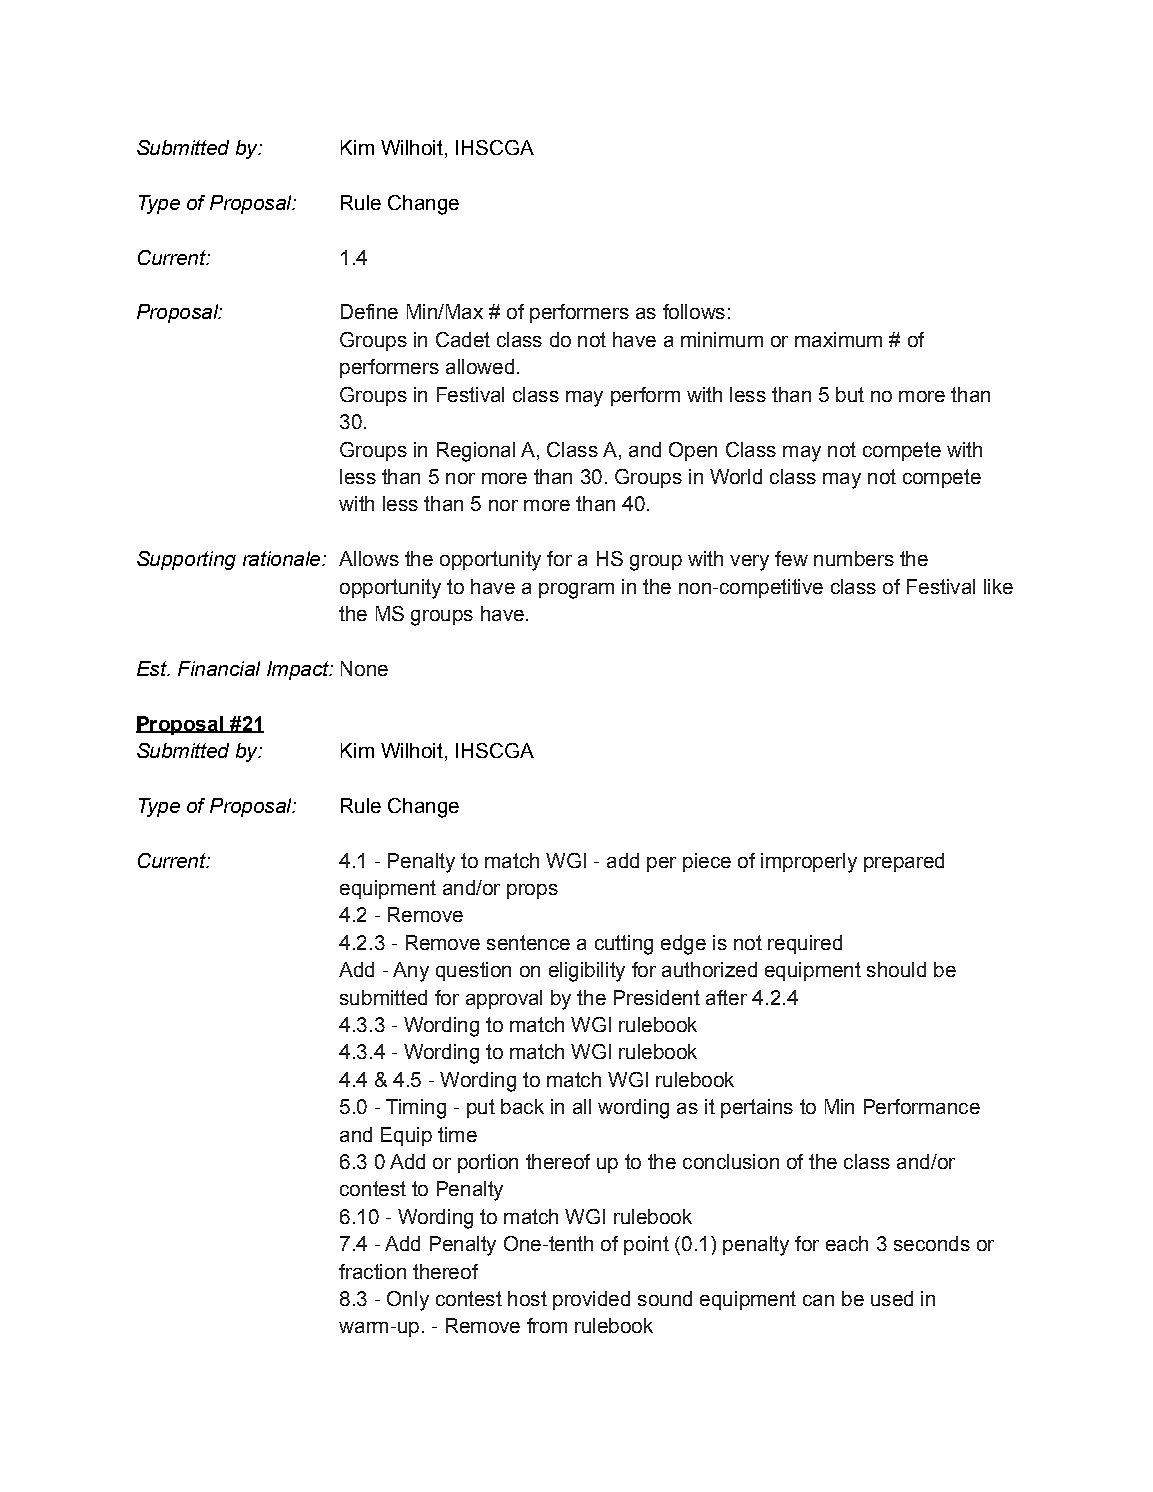  Describe the element at coordinates (694, 311) in the screenshot. I see `follows` at that location.
